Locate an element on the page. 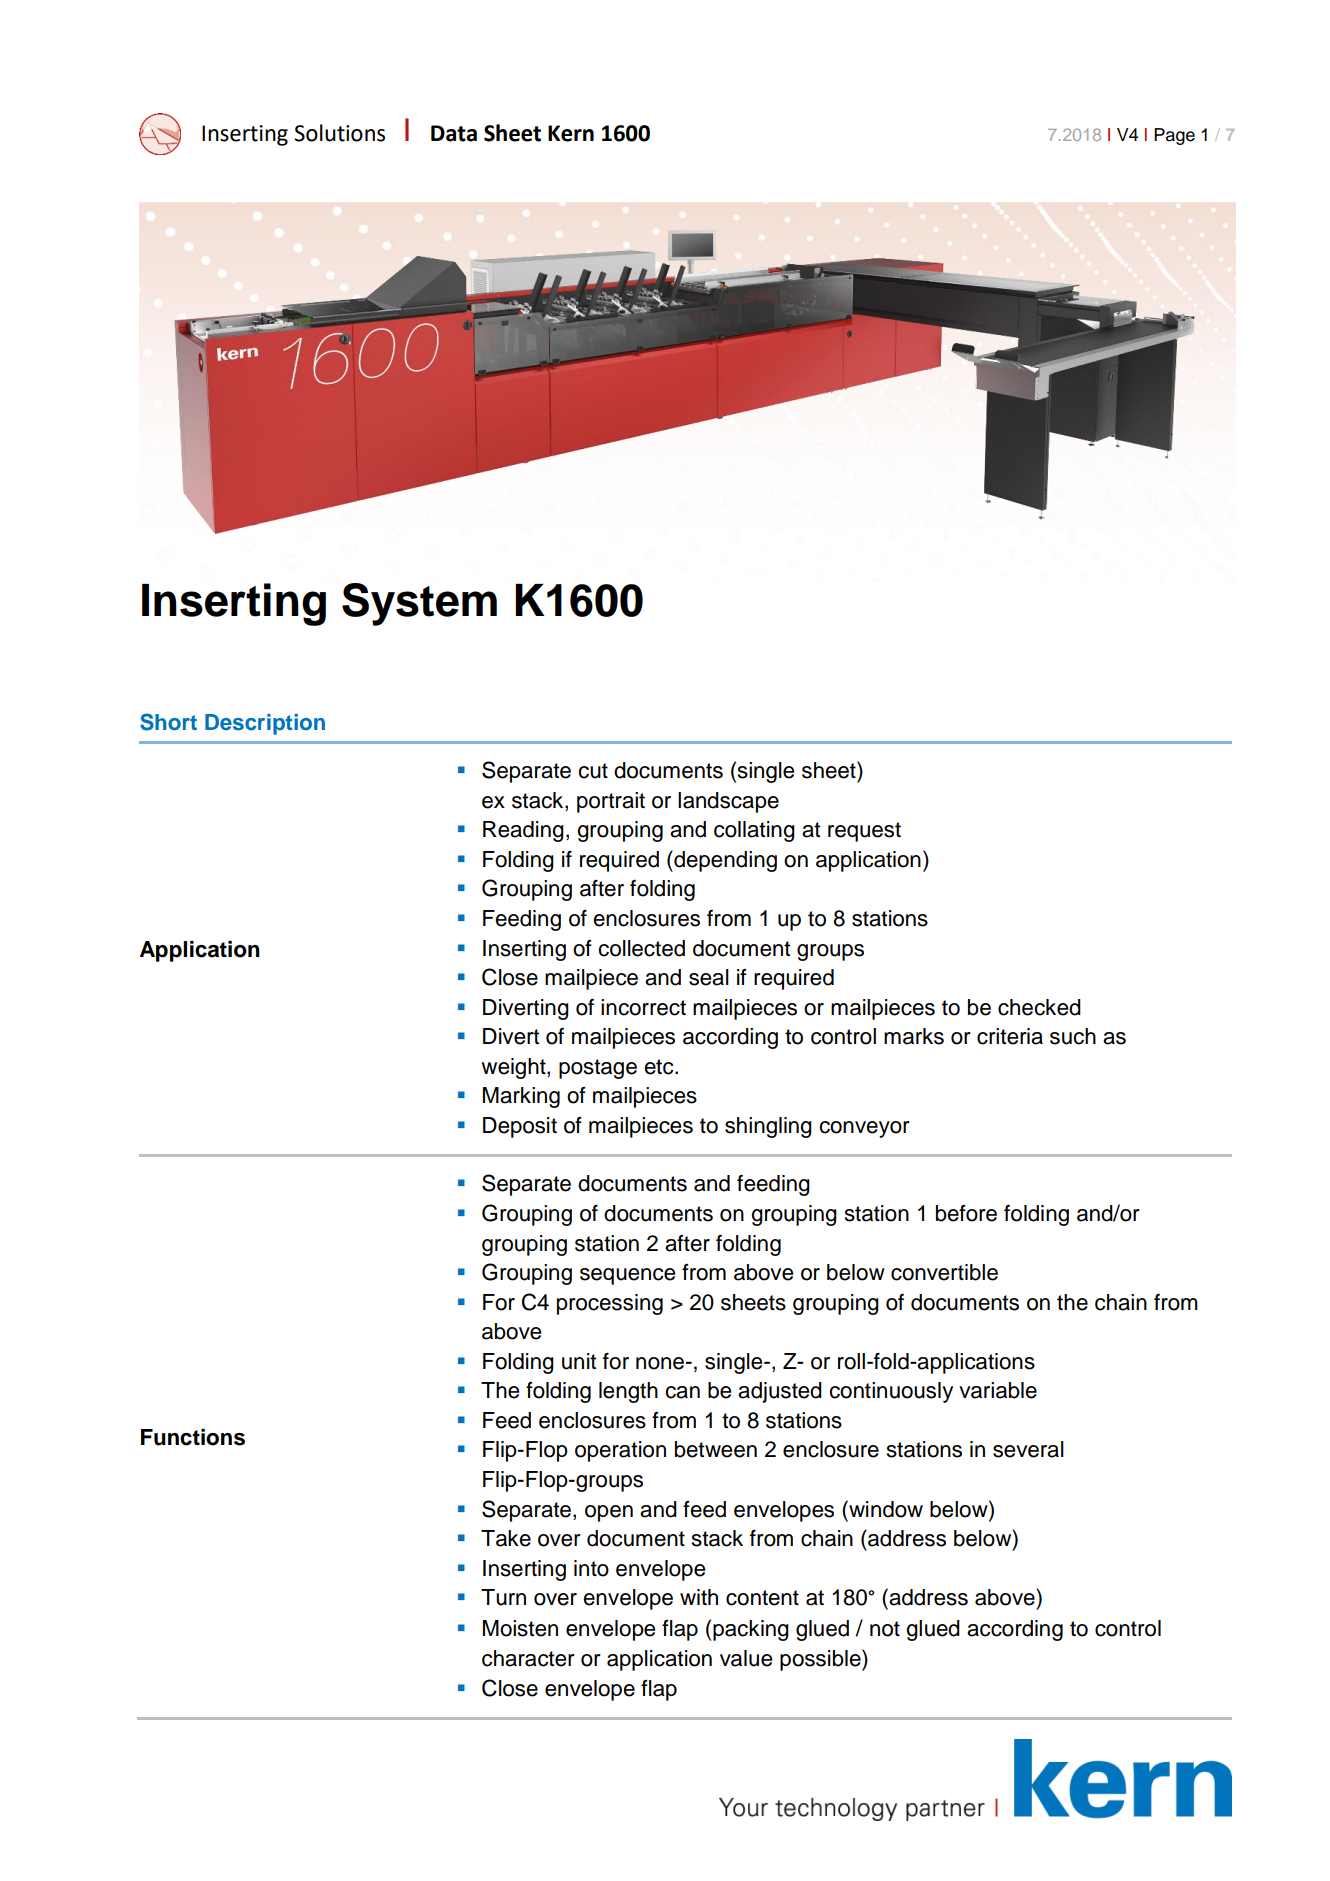  checked is located at coordinates (1039, 1007).
